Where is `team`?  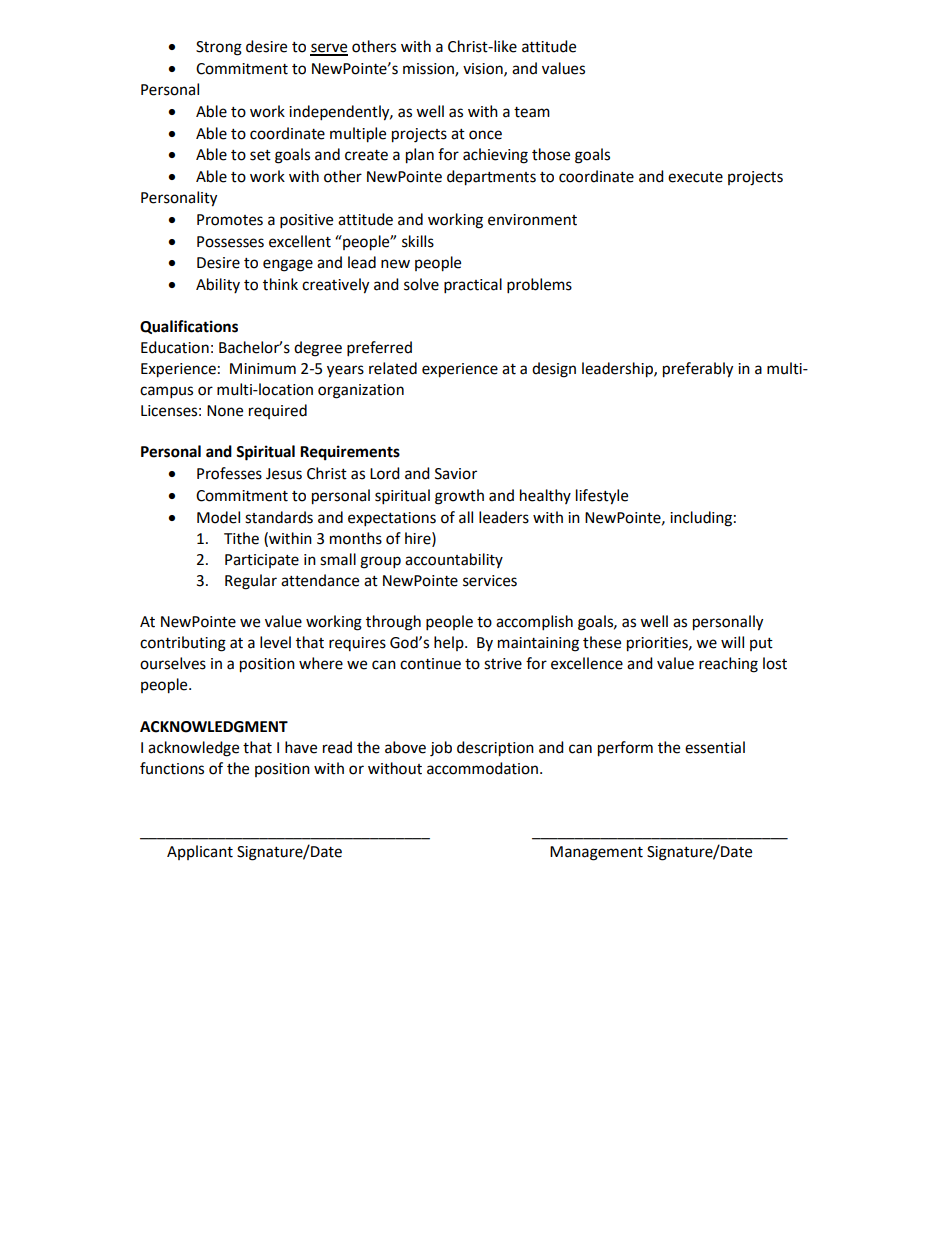 team is located at coordinates (532, 112).
